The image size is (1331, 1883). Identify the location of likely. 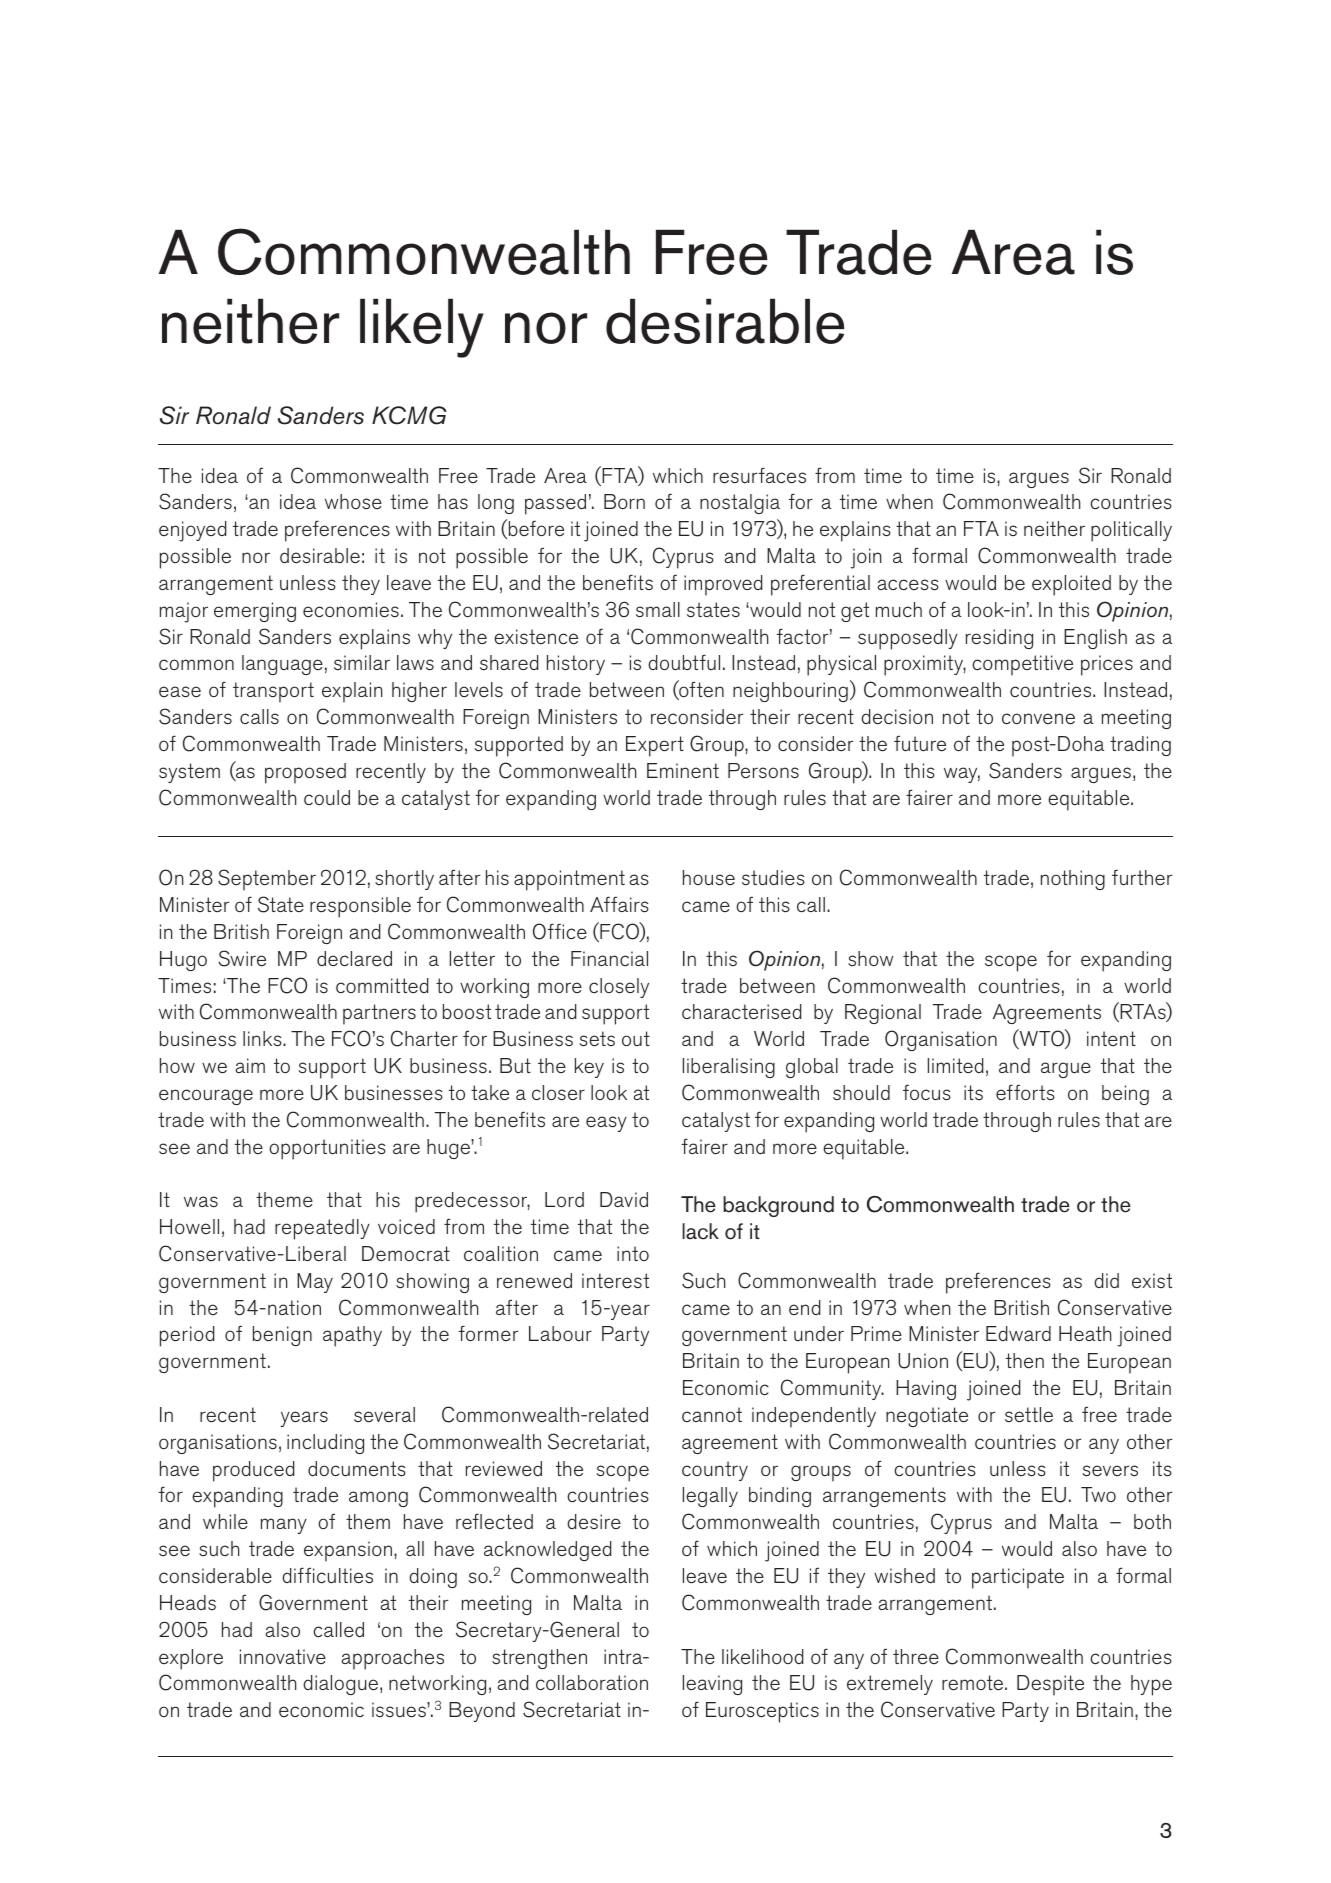
(422, 328).
